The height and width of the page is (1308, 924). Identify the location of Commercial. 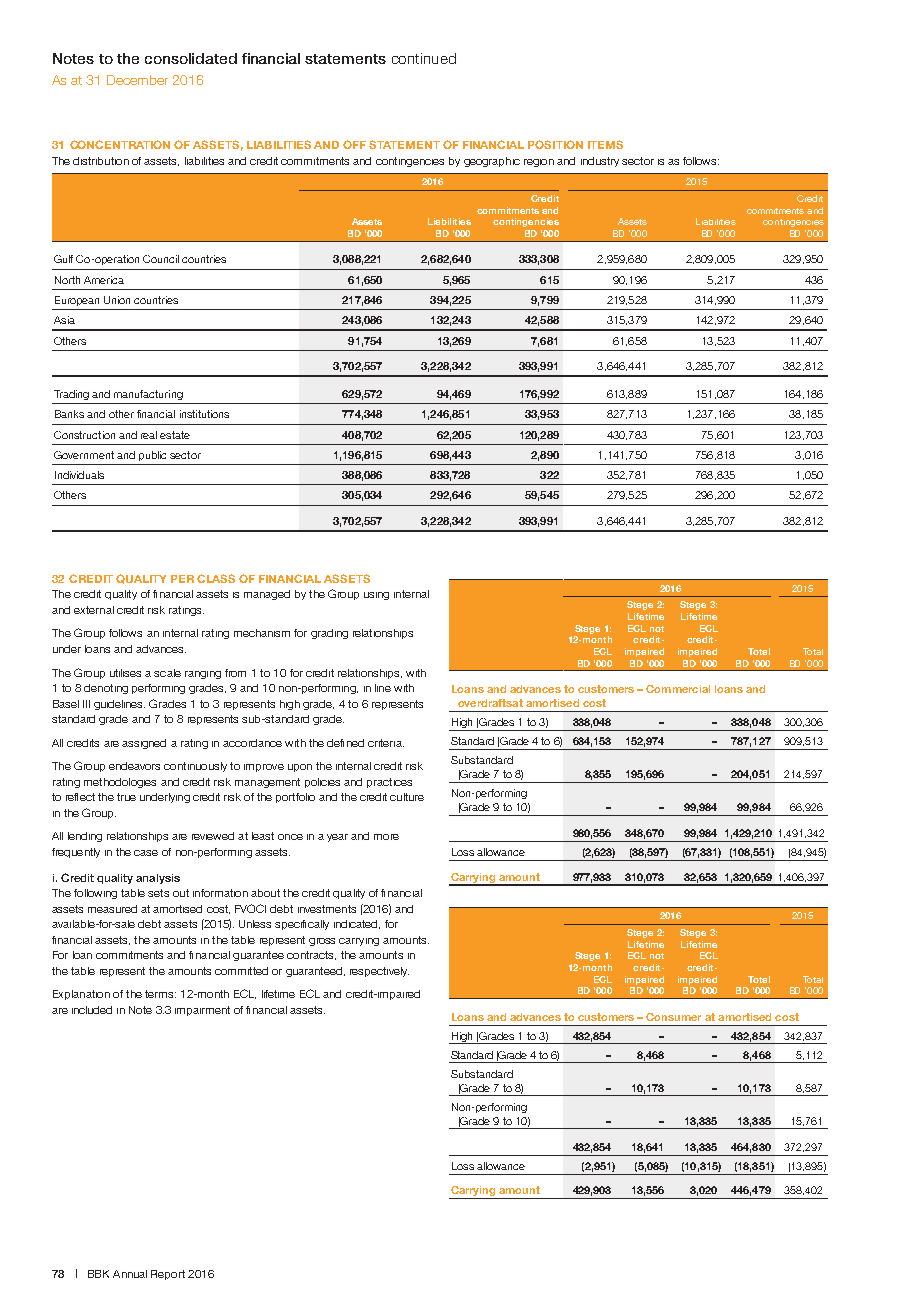
(678, 689).
